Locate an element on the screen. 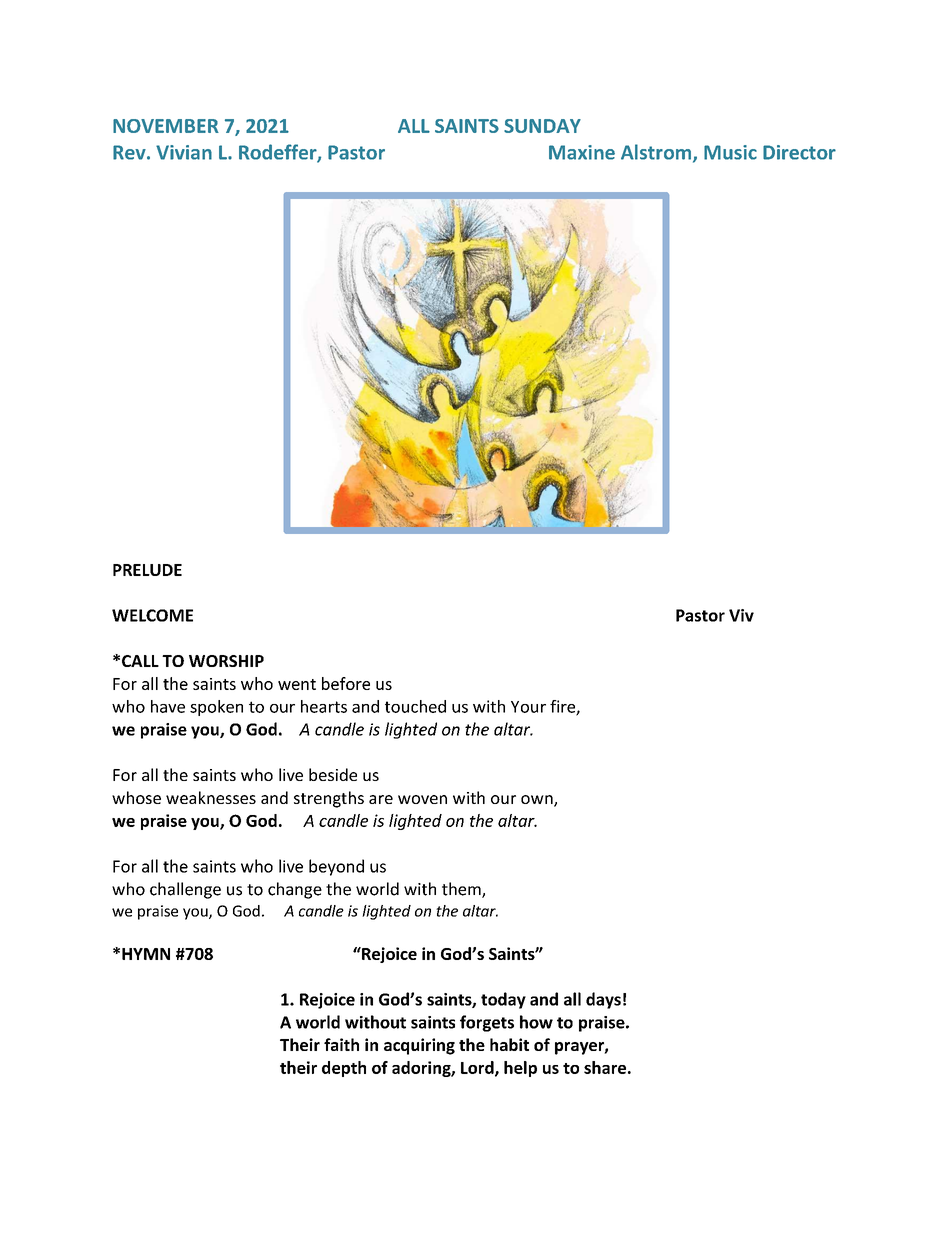  touched is located at coordinates (415, 706).
